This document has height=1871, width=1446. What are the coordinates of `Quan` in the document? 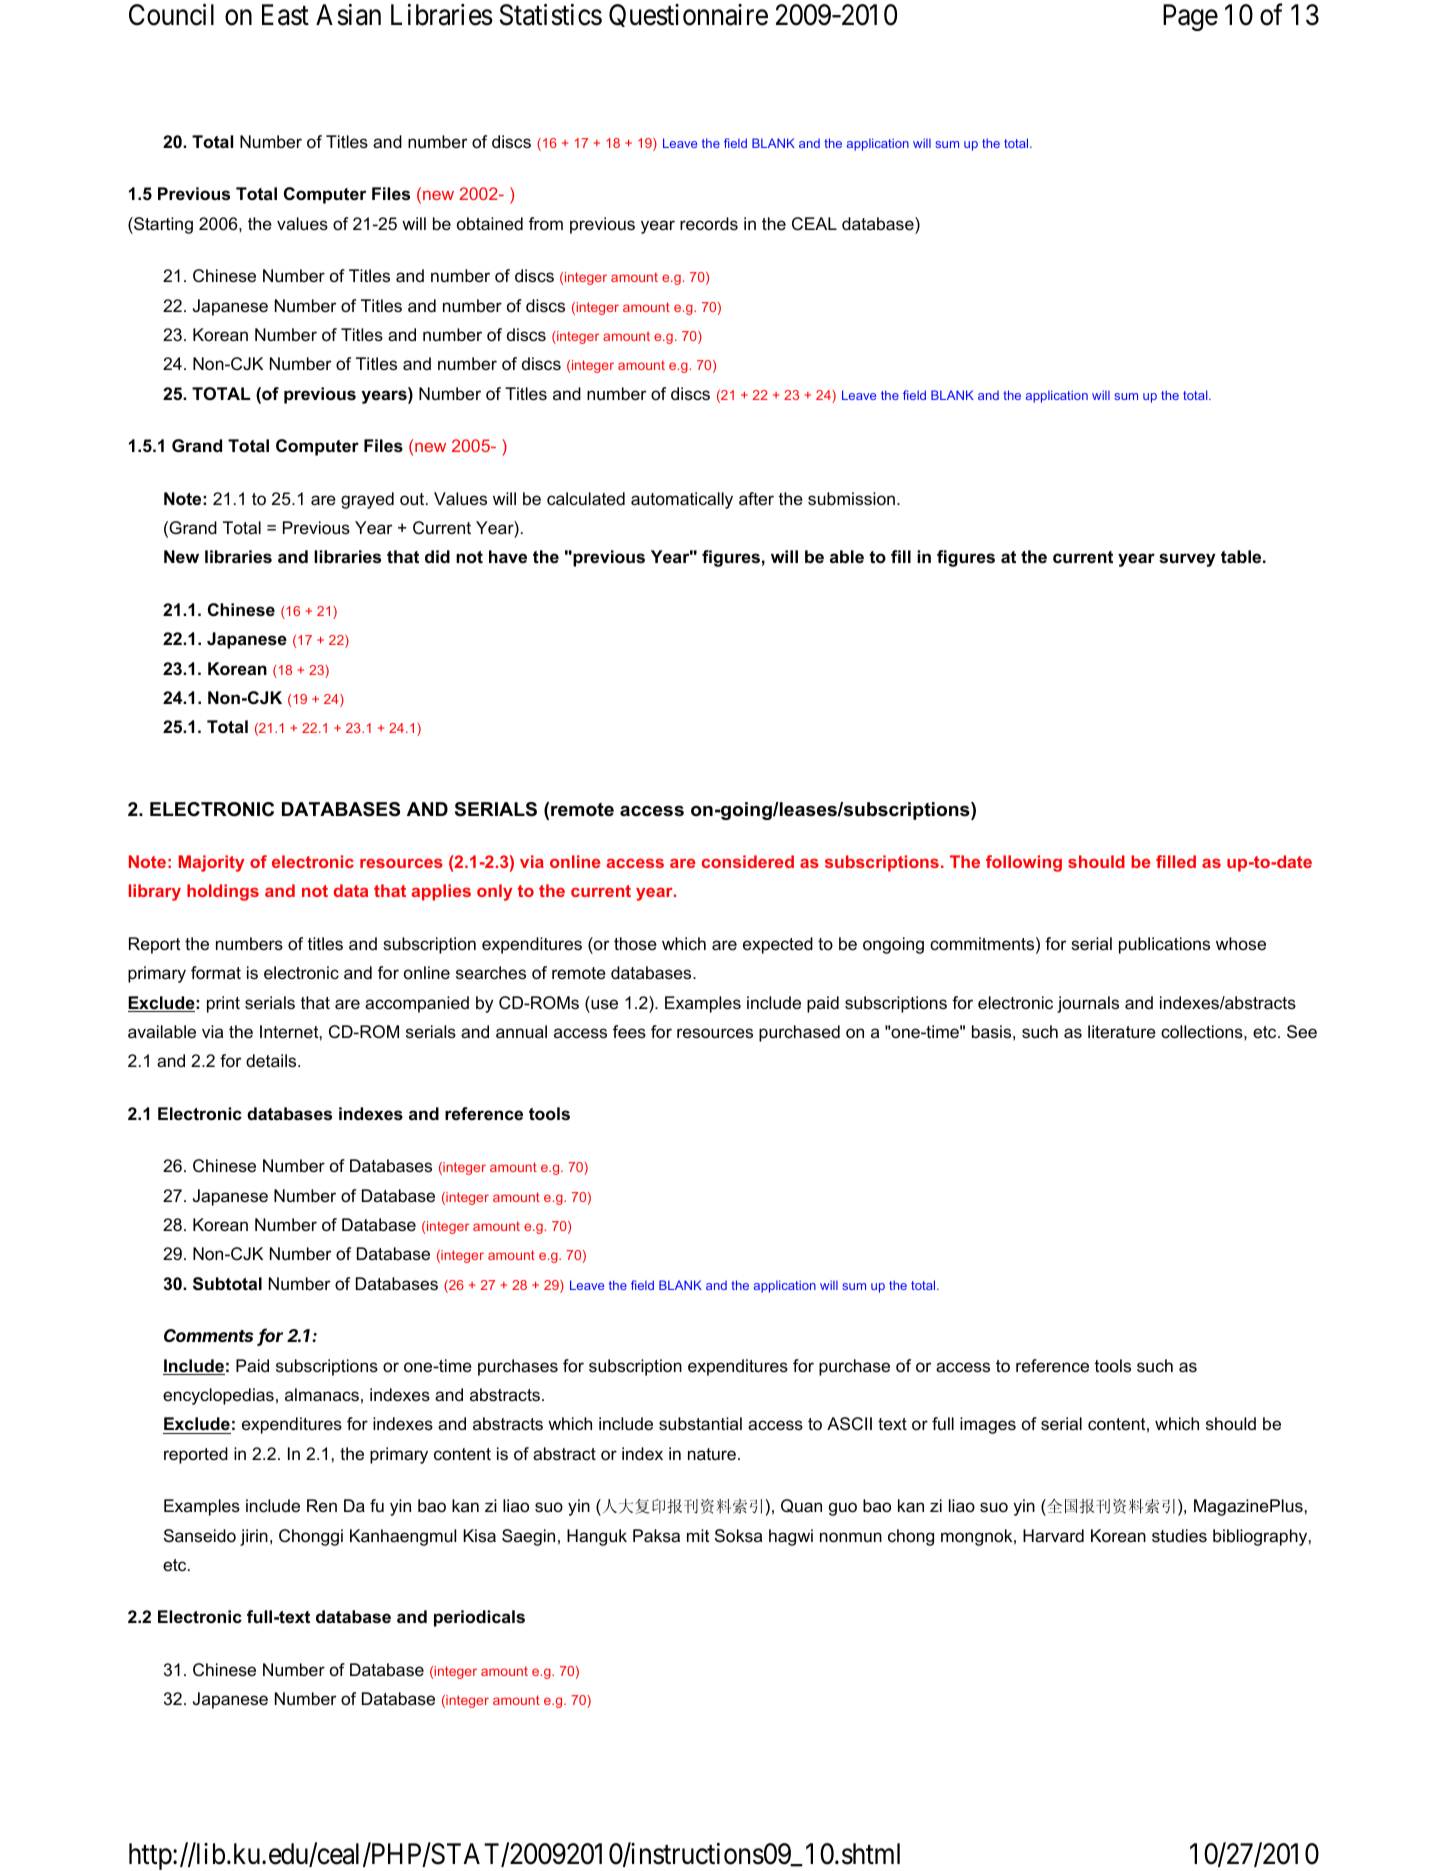 It's located at (801, 1506).
